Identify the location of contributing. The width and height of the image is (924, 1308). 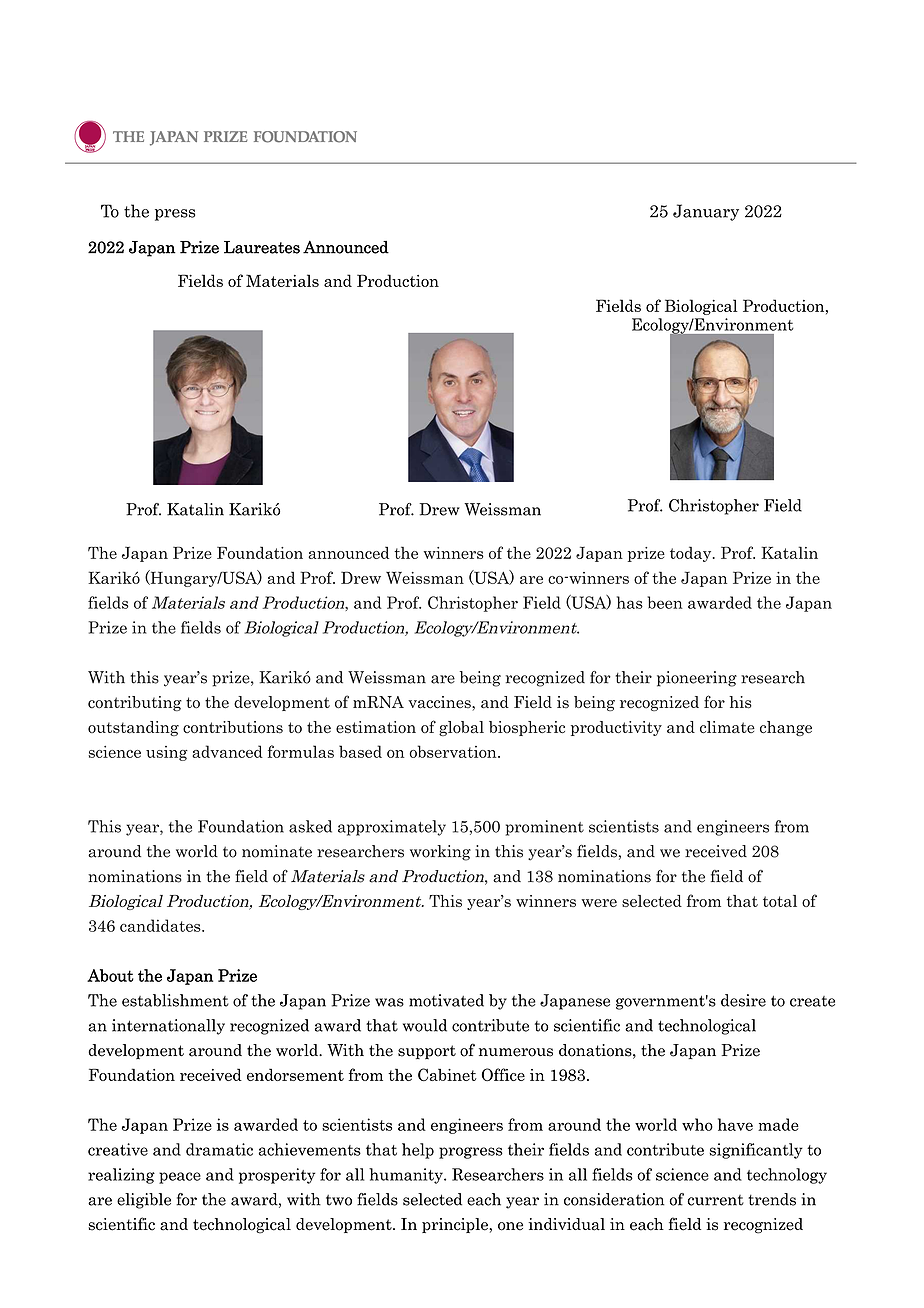
(135, 703).
